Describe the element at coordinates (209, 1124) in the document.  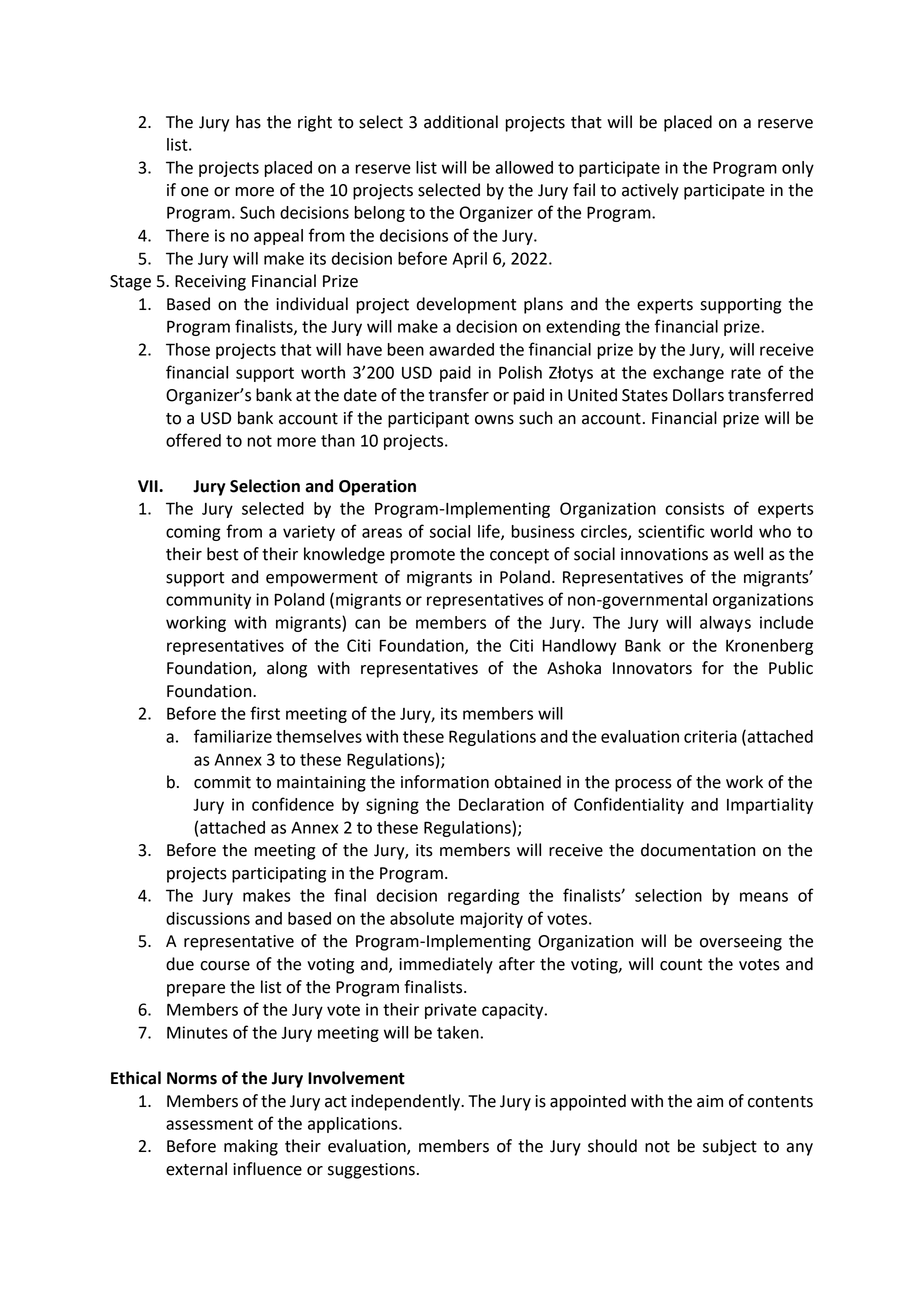
I see `assessment` at that location.
